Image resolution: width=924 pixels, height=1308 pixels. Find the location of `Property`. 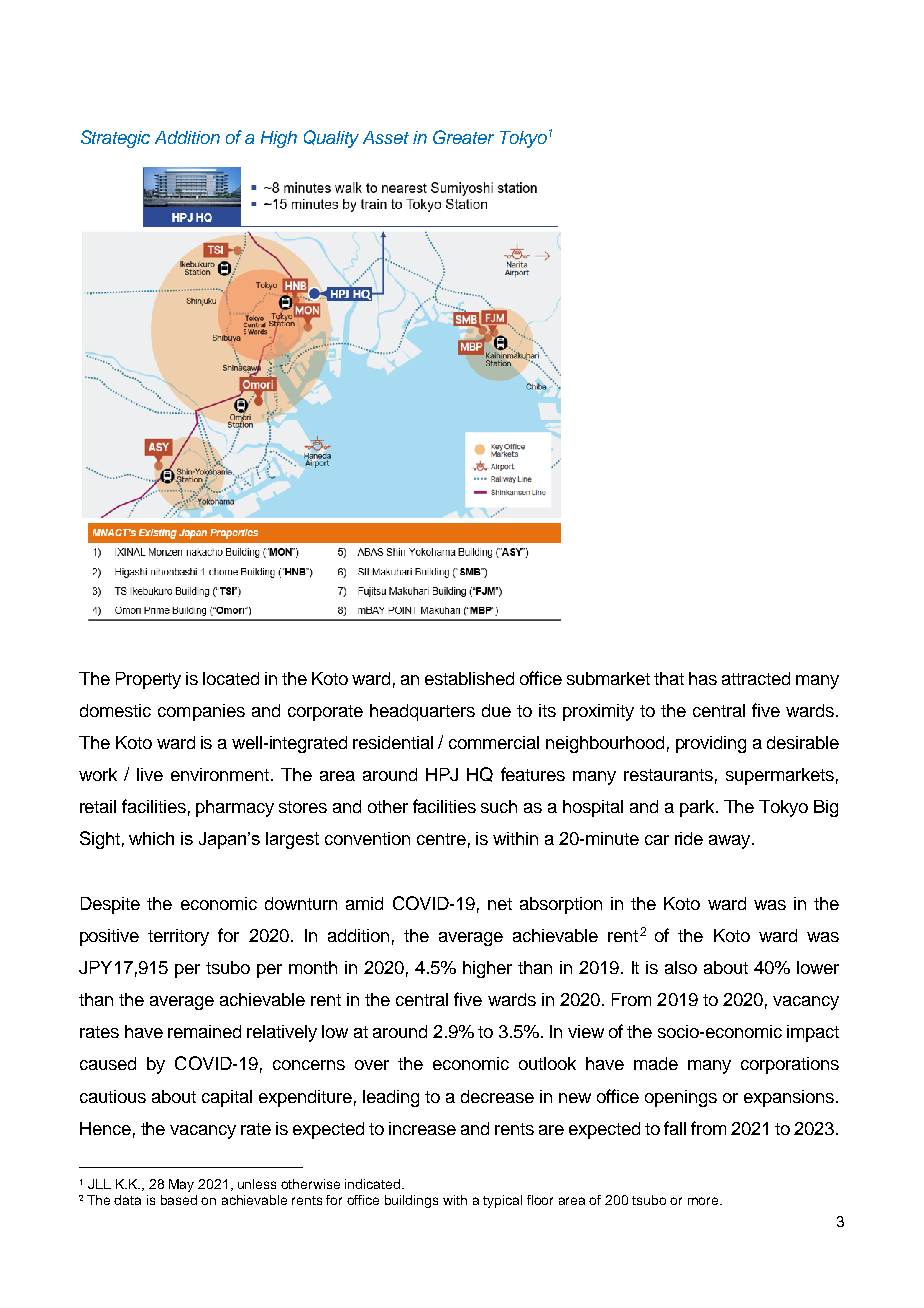

Property is located at coordinates (148, 680).
